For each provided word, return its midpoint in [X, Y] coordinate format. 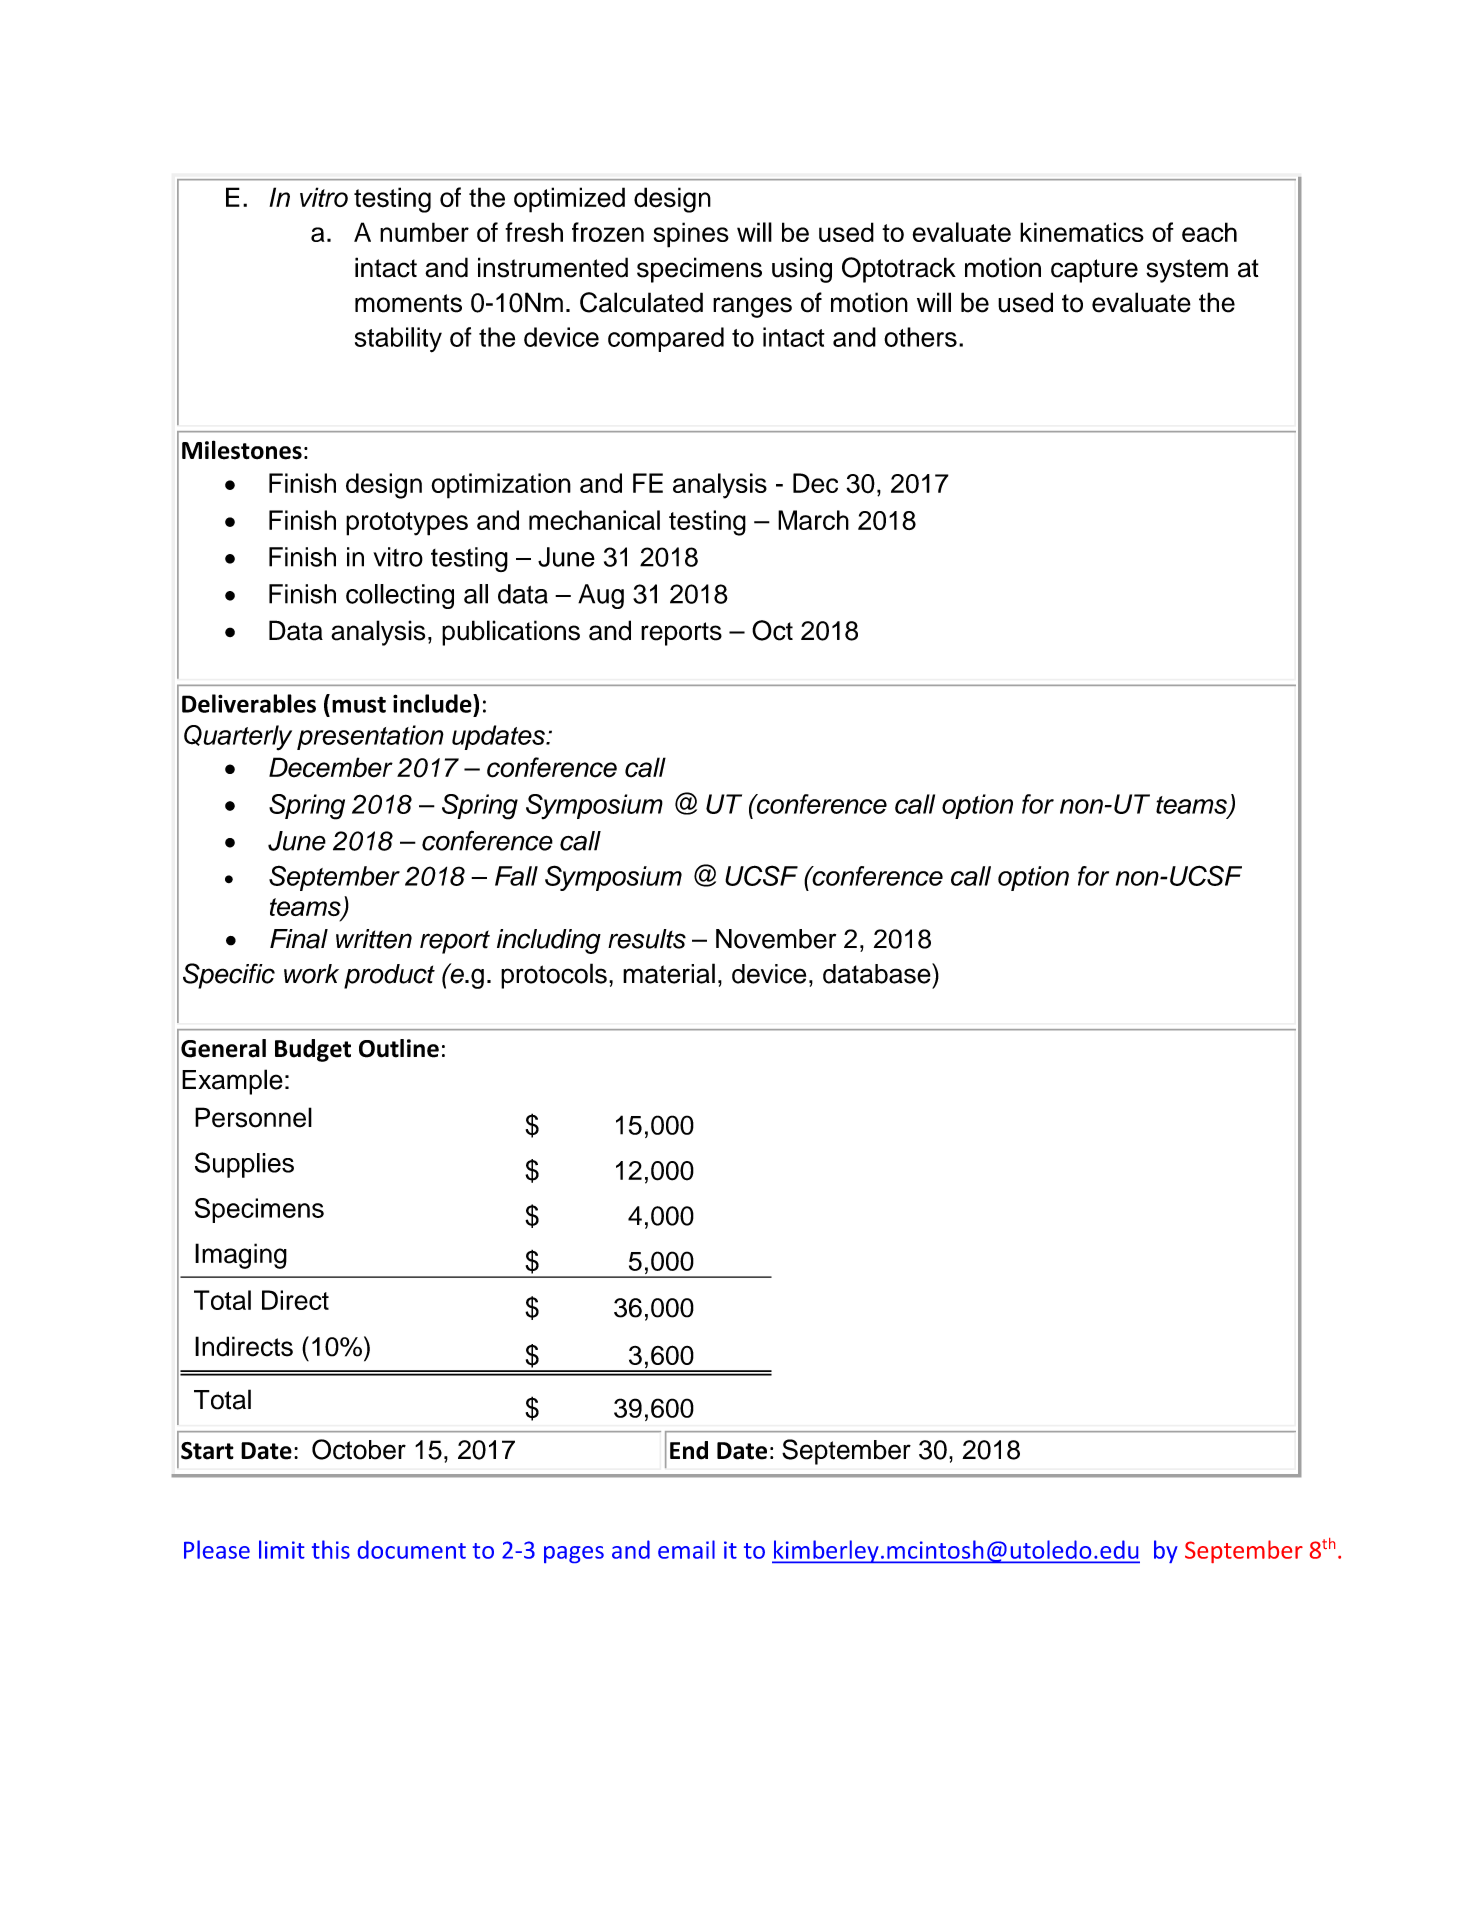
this [331, 1549]
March [813, 520]
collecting [400, 596]
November [776, 939]
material [669, 973]
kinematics [1082, 232]
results [647, 939]
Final [299, 939]
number [424, 232]
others [920, 337]
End [689, 1450]
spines [691, 235]
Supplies [244, 1165]
